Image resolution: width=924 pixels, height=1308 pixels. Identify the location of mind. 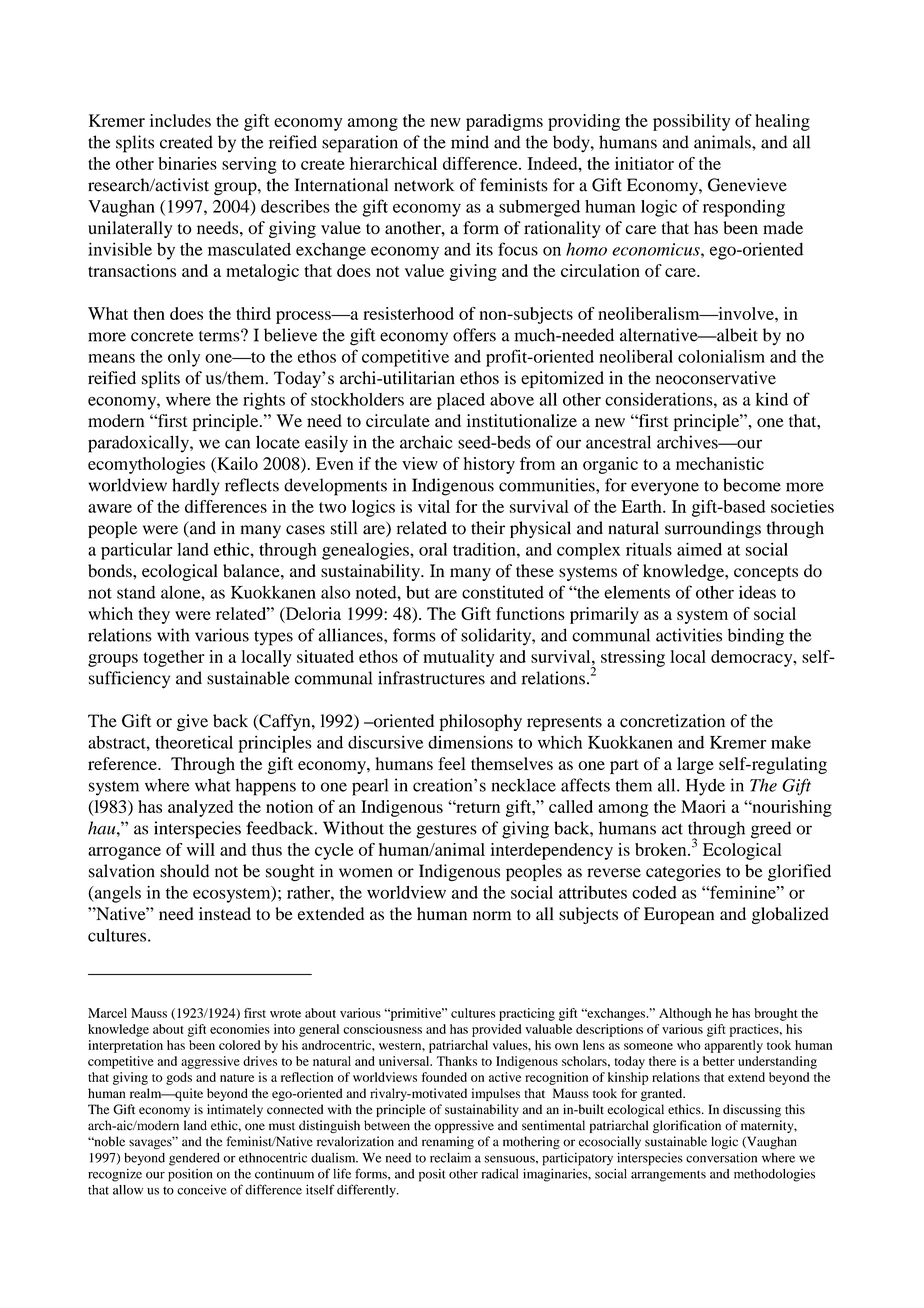
(470, 142).
